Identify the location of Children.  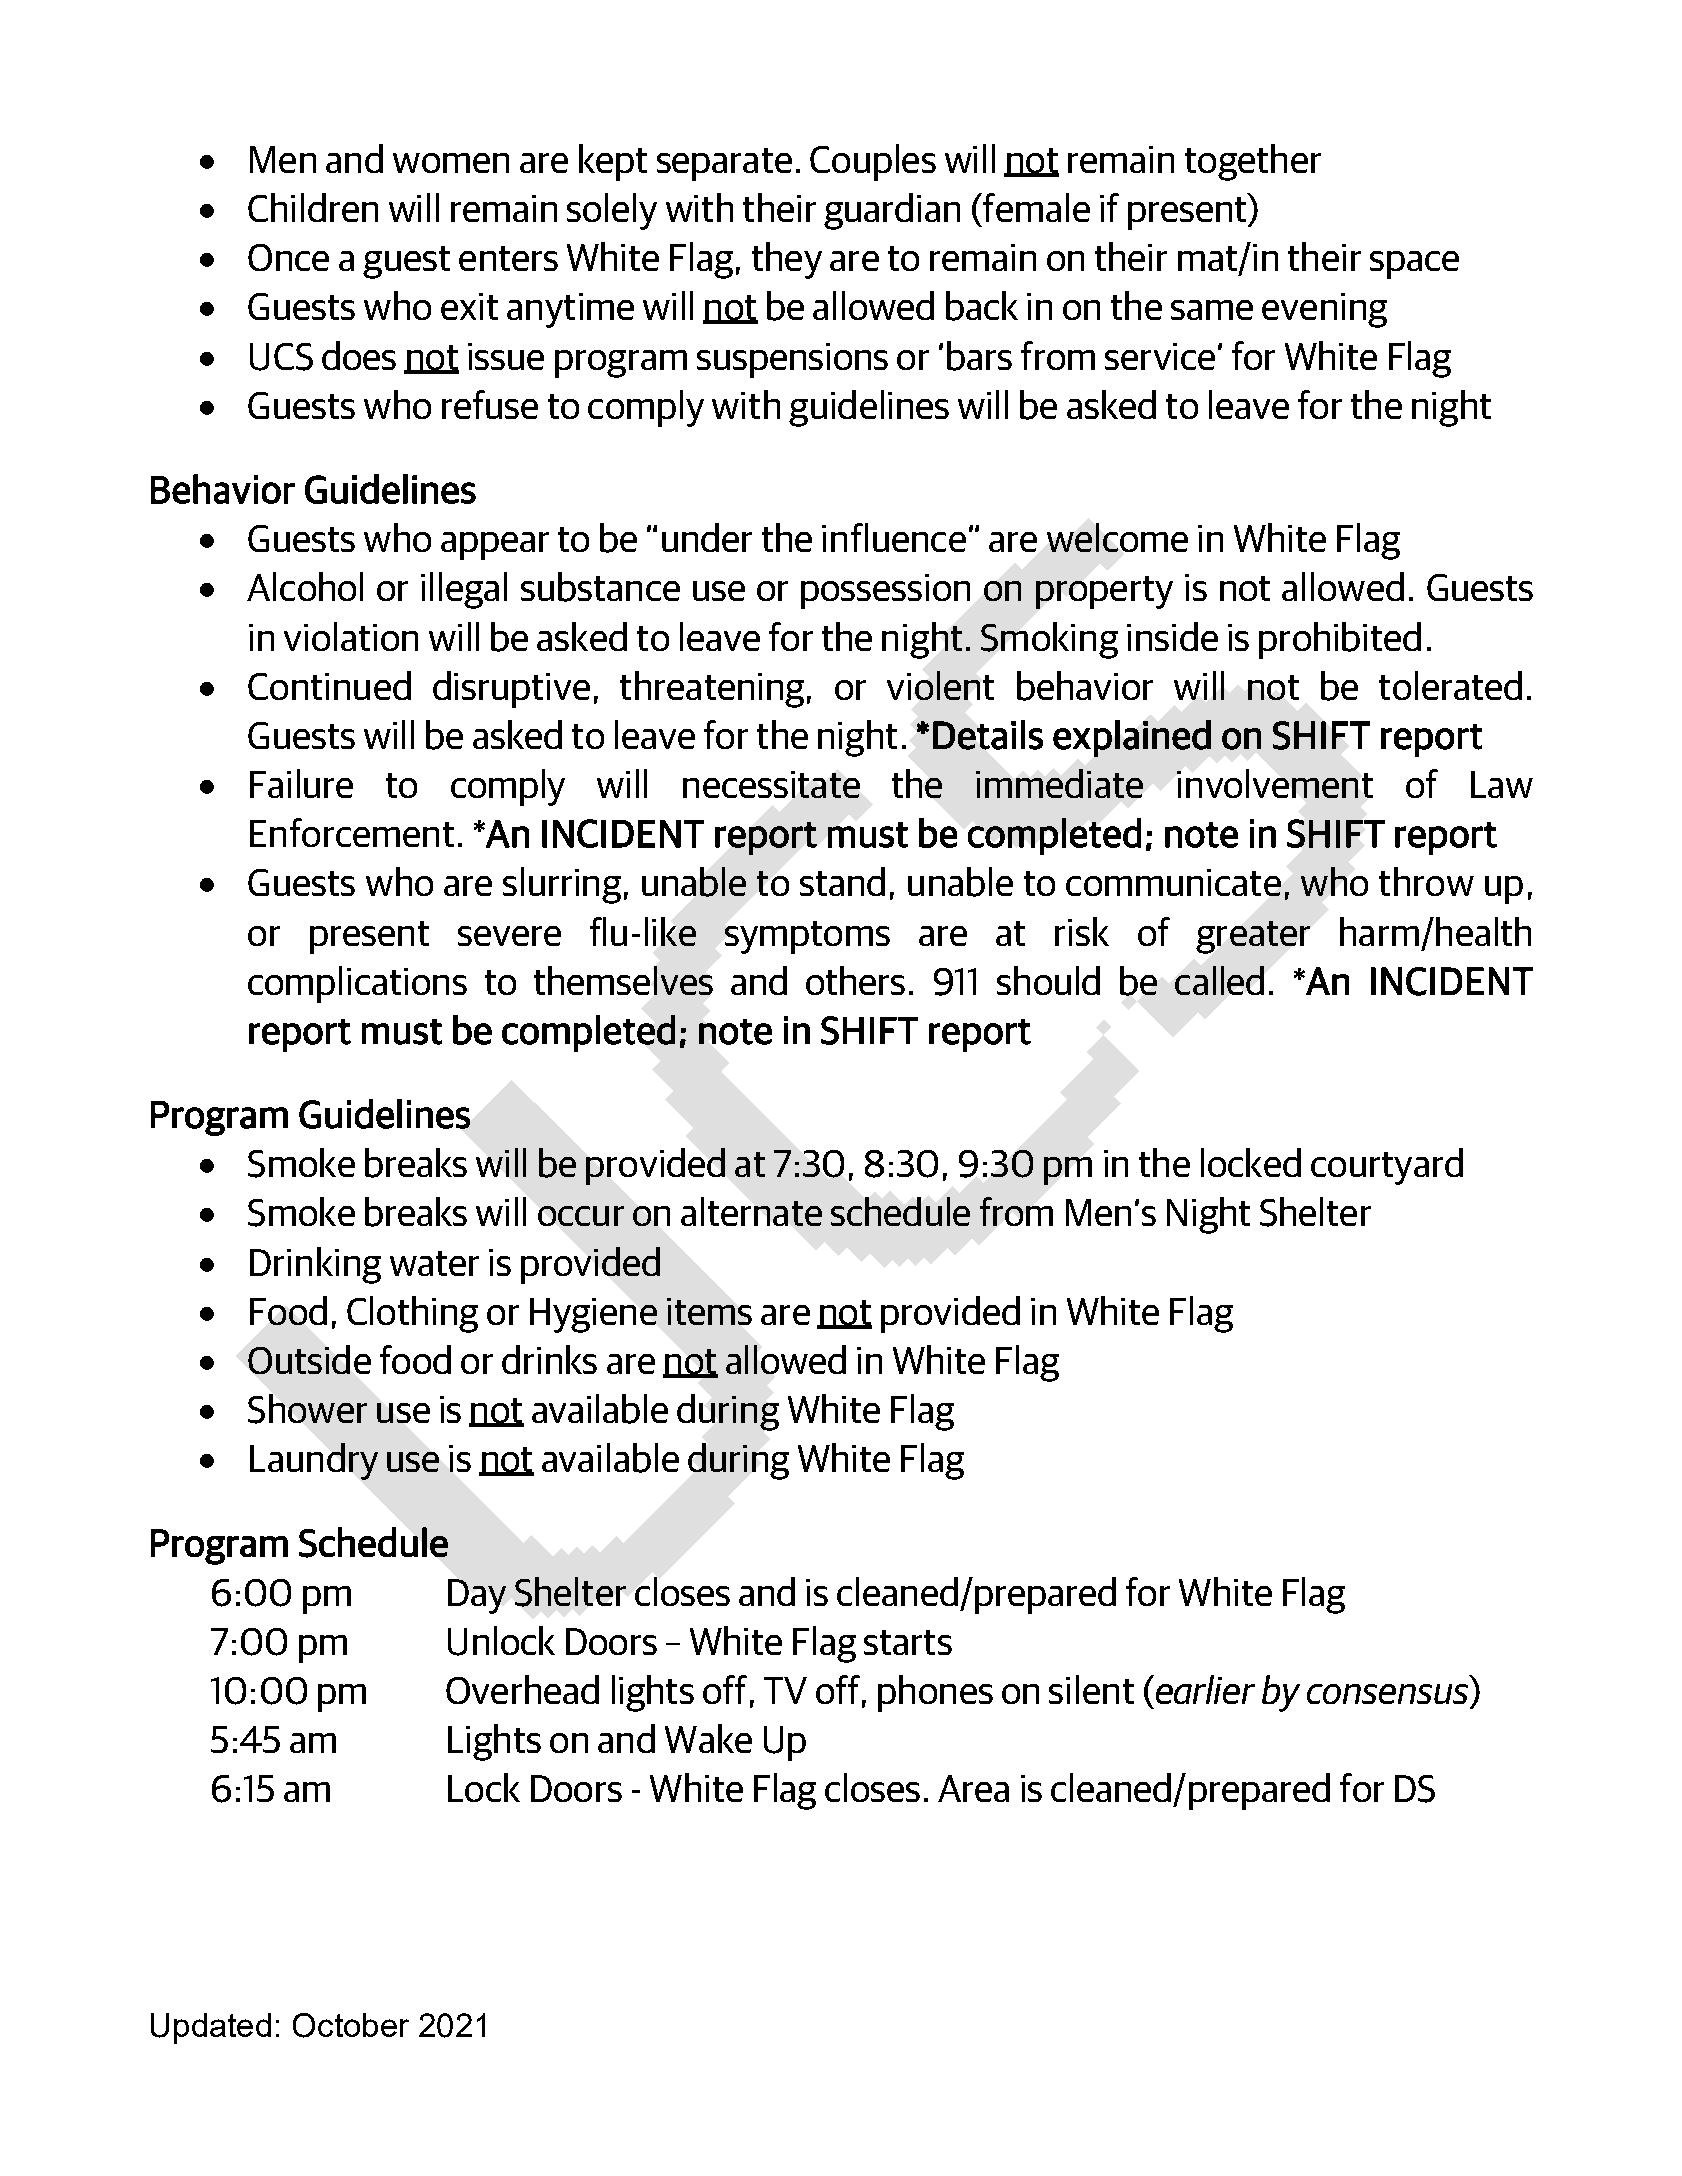
(313, 207).
